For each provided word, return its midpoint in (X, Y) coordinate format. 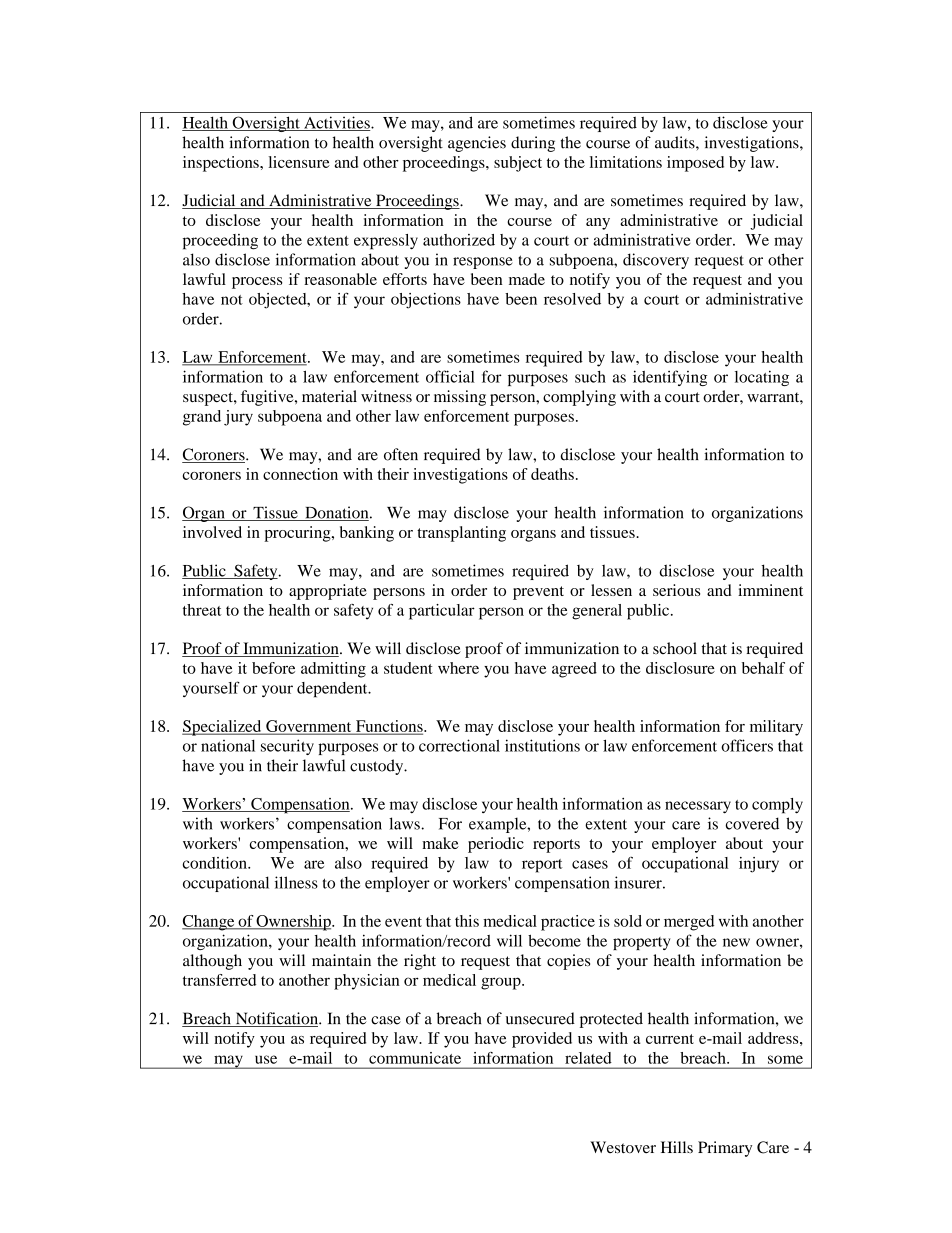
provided (542, 1040)
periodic (496, 845)
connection (300, 474)
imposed (695, 164)
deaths (552, 474)
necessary (698, 807)
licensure (299, 162)
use (266, 1059)
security (287, 747)
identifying (670, 378)
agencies (477, 144)
